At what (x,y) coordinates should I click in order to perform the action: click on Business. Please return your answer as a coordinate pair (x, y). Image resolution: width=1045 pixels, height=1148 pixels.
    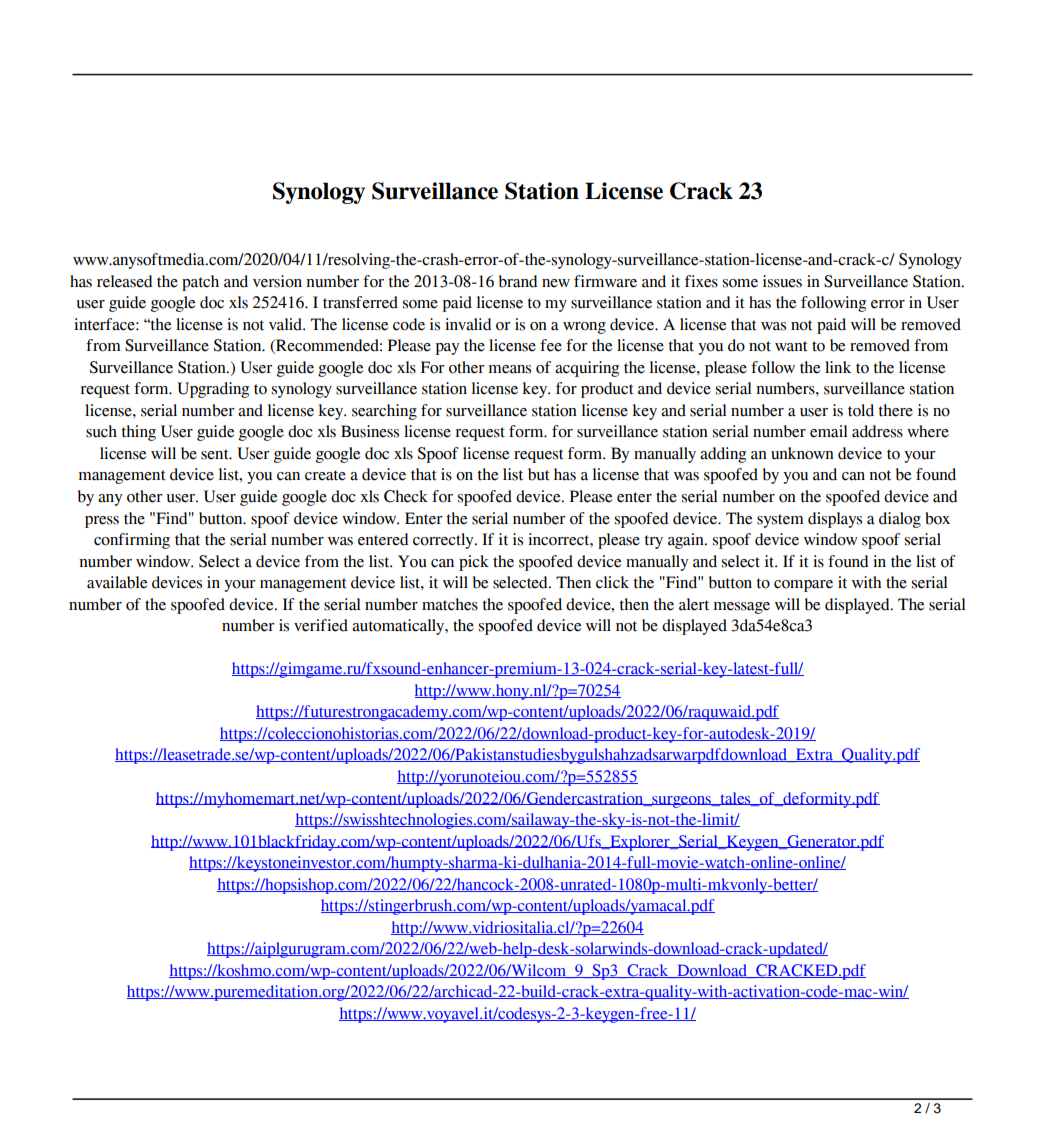
    Looking at the image, I should click on (370, 431).
